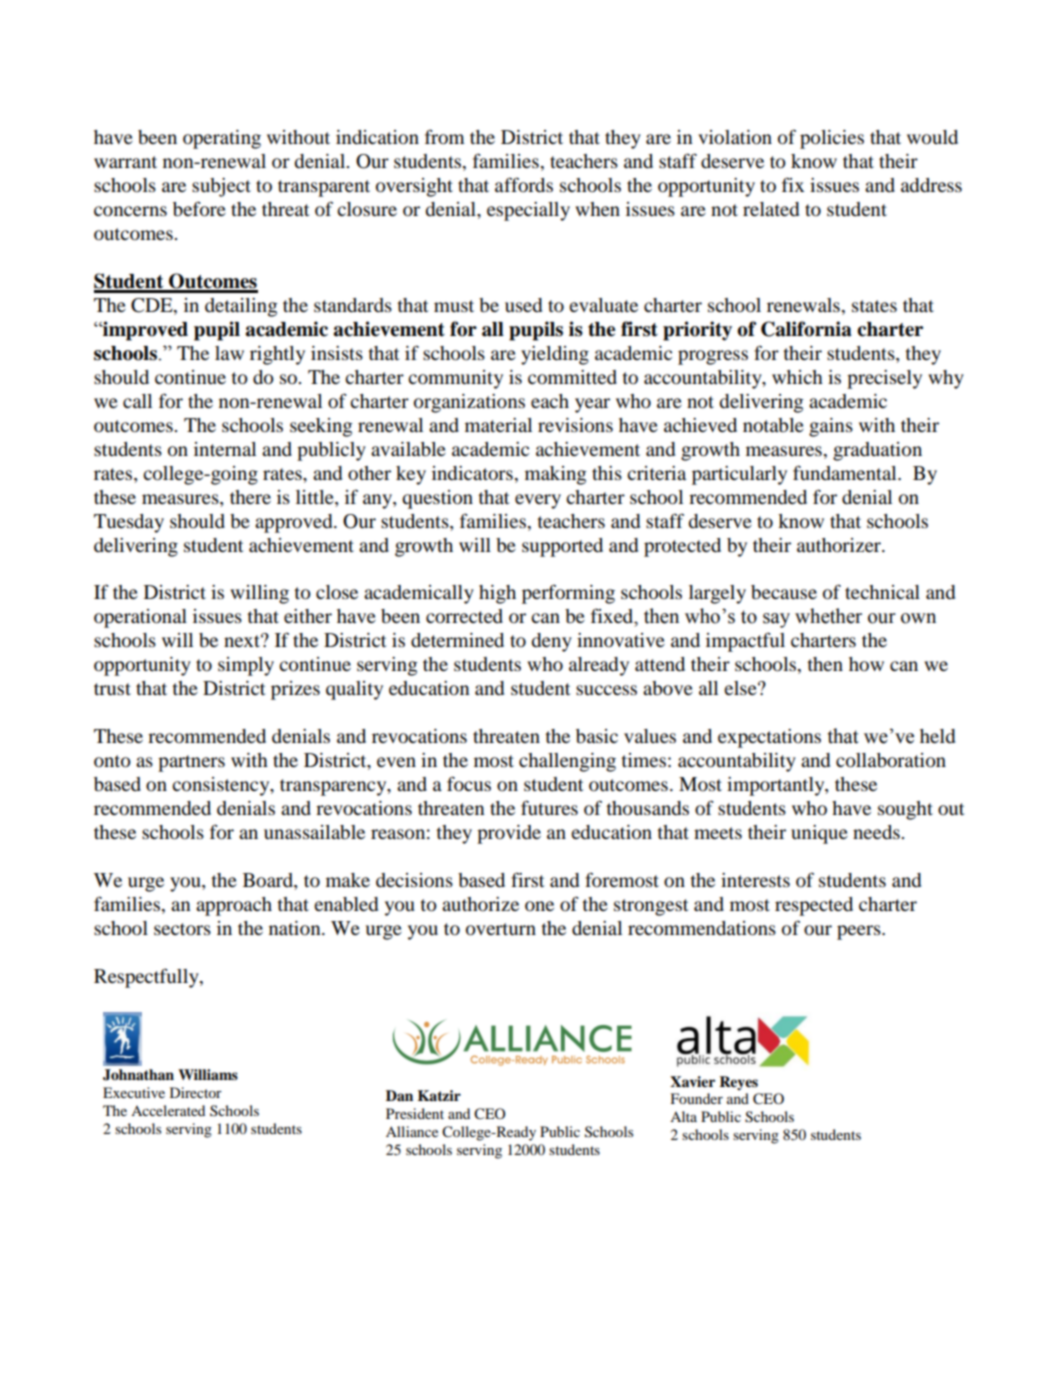 The width and height of the page is (1063, 1376). Describe the element at coordinates (524, 185) in the page. I see `affords` at that location.
